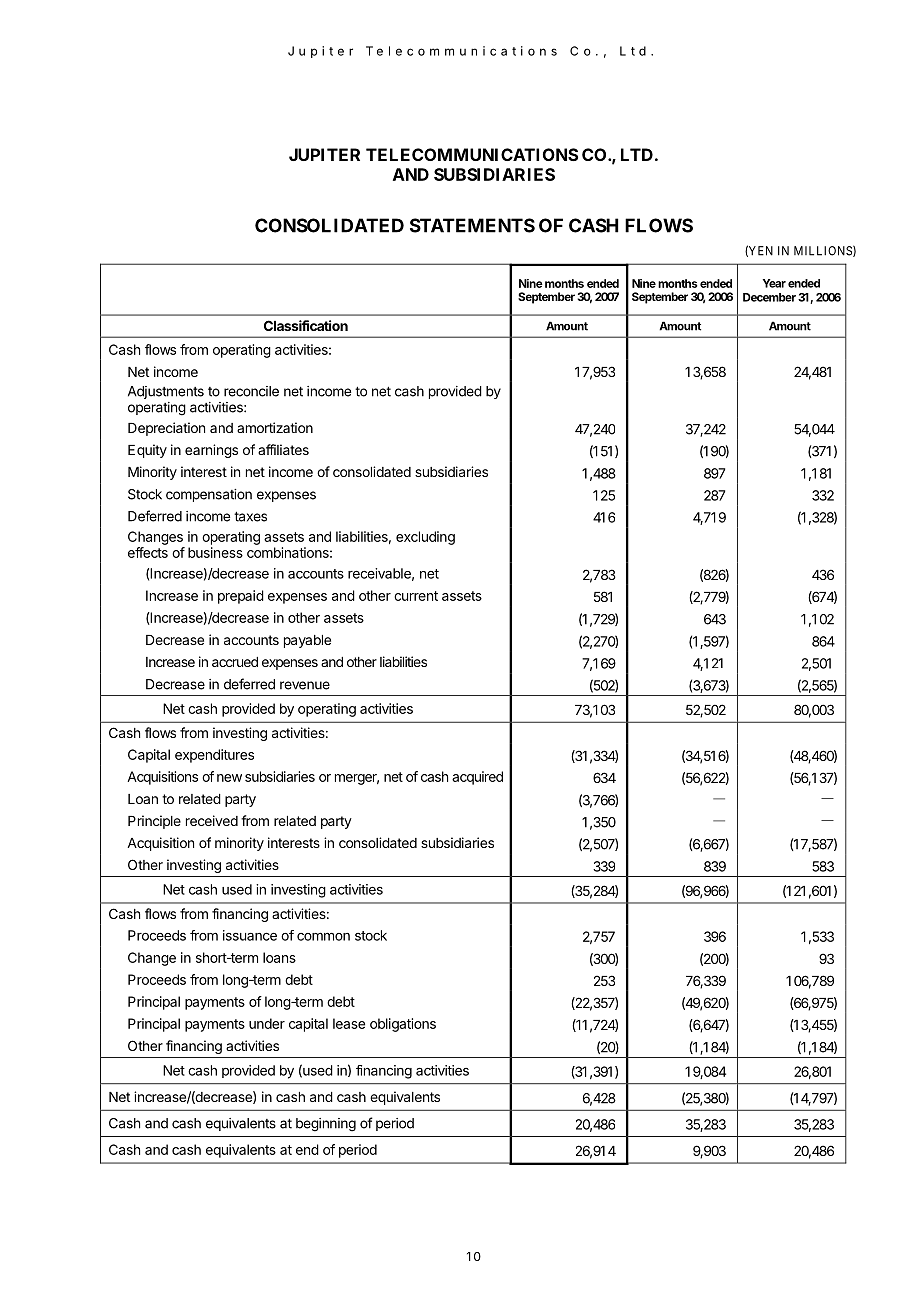 The image size is (924, 1308). I want to click on obligations, so click(403, 1025).
